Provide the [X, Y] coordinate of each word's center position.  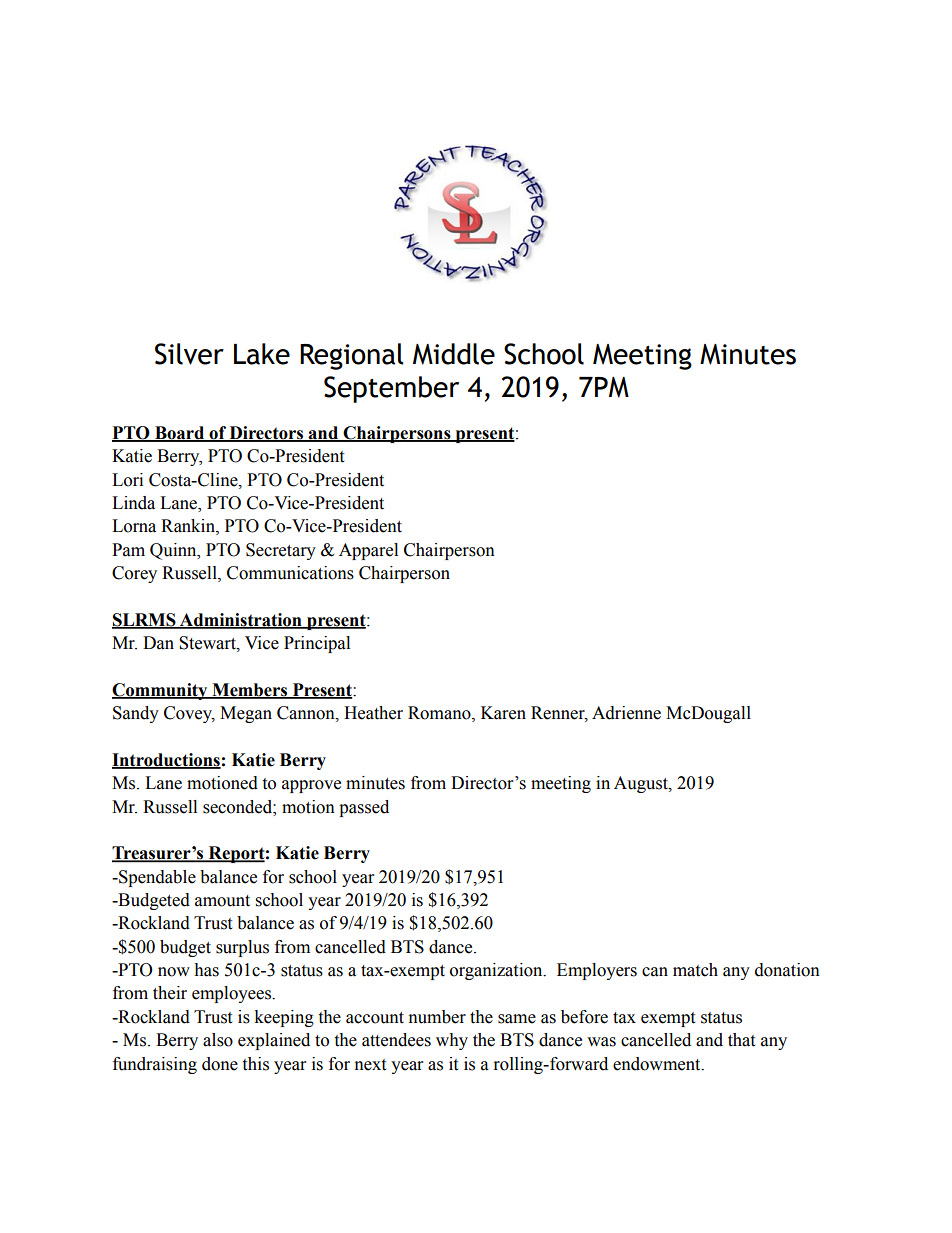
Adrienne [626, 713]
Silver [189, 354]
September [391, 389]
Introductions [166, 761]
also [218, 1040]
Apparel [368, 551]
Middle [454, 354]
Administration [241, 621]
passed [364, 808]
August [642, 784]
